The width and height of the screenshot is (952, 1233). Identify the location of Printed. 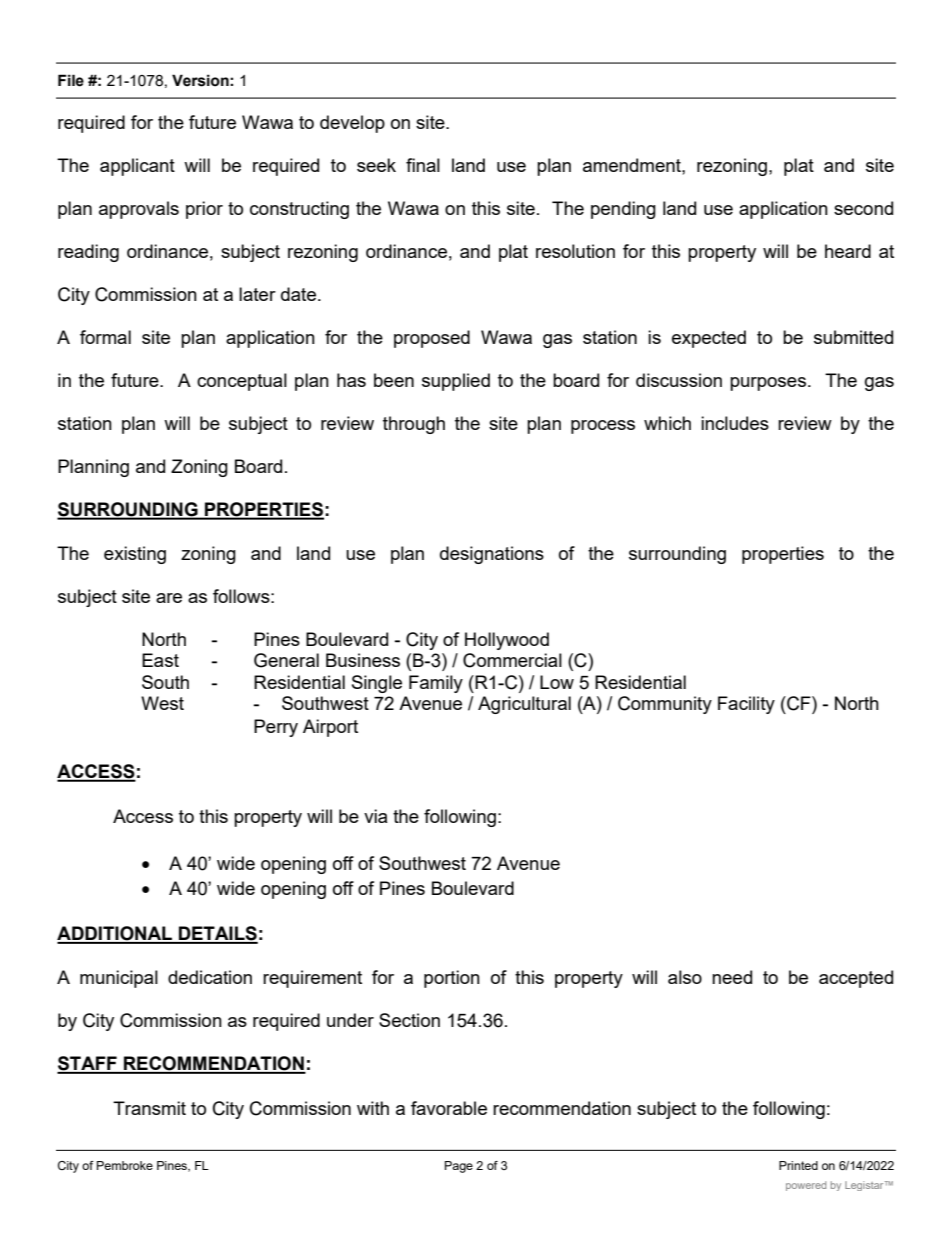
(798, 1165).
